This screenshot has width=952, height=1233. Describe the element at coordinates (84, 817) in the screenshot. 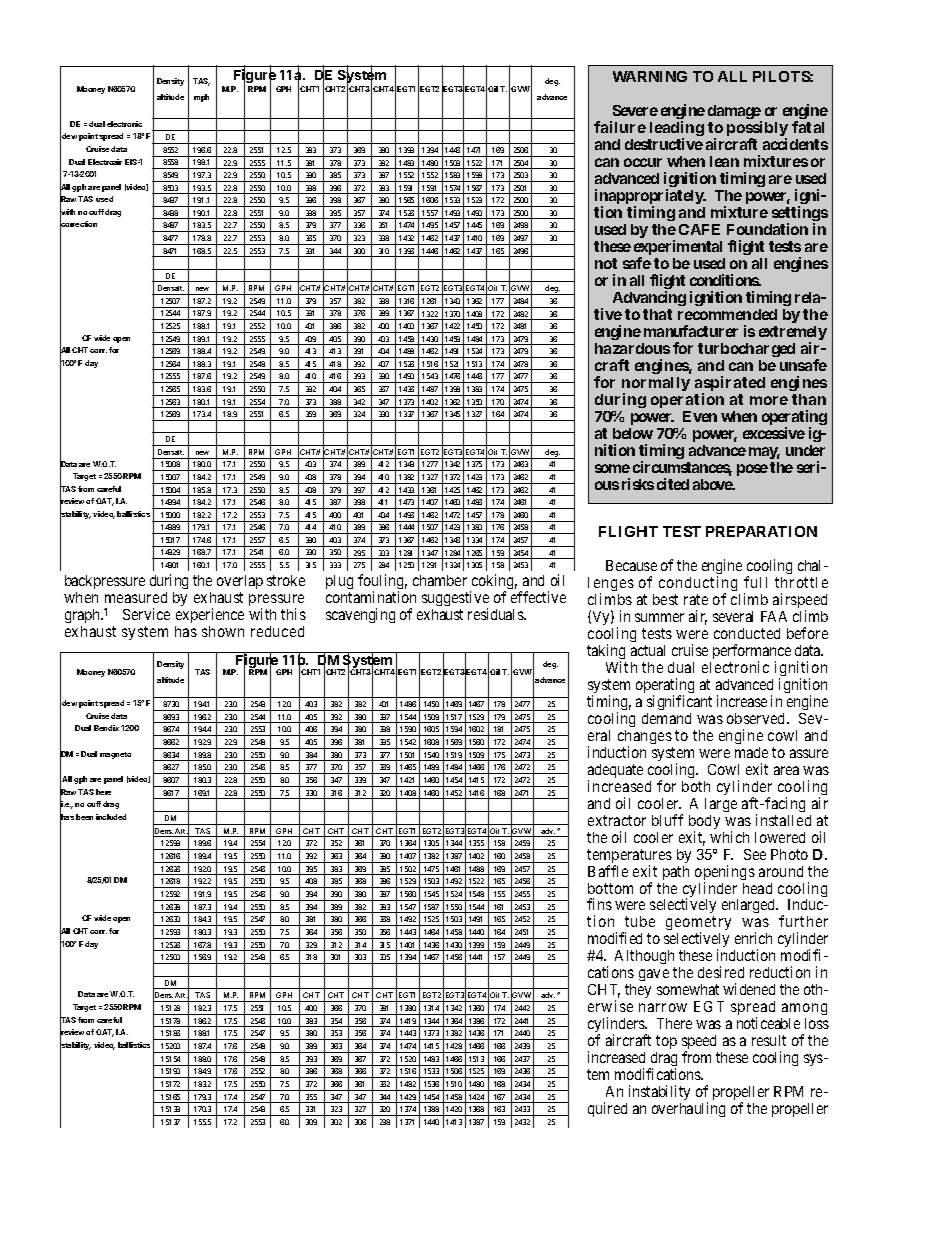

I see `been` at that location.
